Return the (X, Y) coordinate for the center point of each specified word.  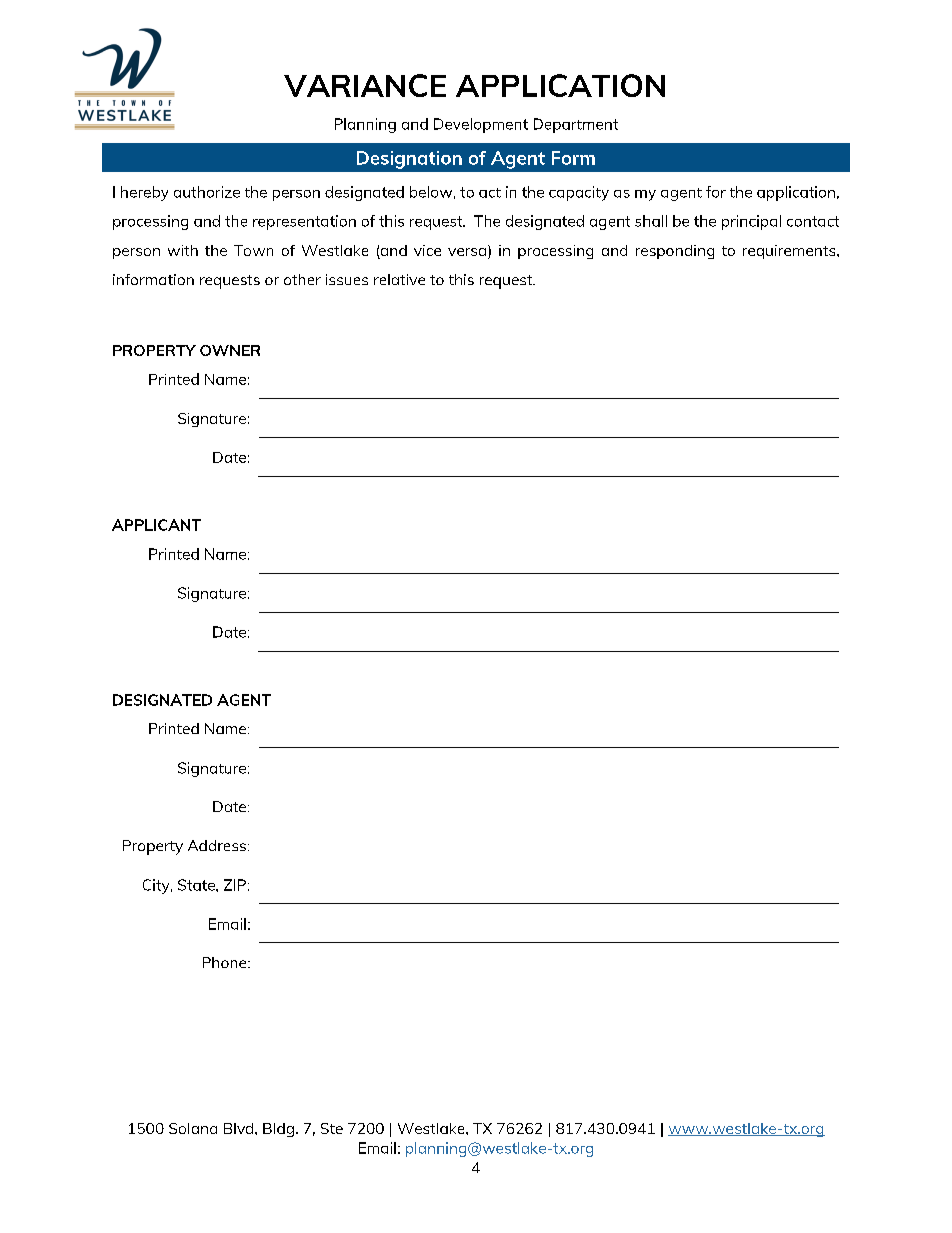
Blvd (240, 1128)
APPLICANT (156, 525)
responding (675, 252)
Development (481, 125)
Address (217, 845)
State (197, 885)
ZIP (235, 885)
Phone (226, 962)
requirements (790, 252)
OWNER (230, 350)
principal (751, 222)
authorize (207, 192)
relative (399, 279)
